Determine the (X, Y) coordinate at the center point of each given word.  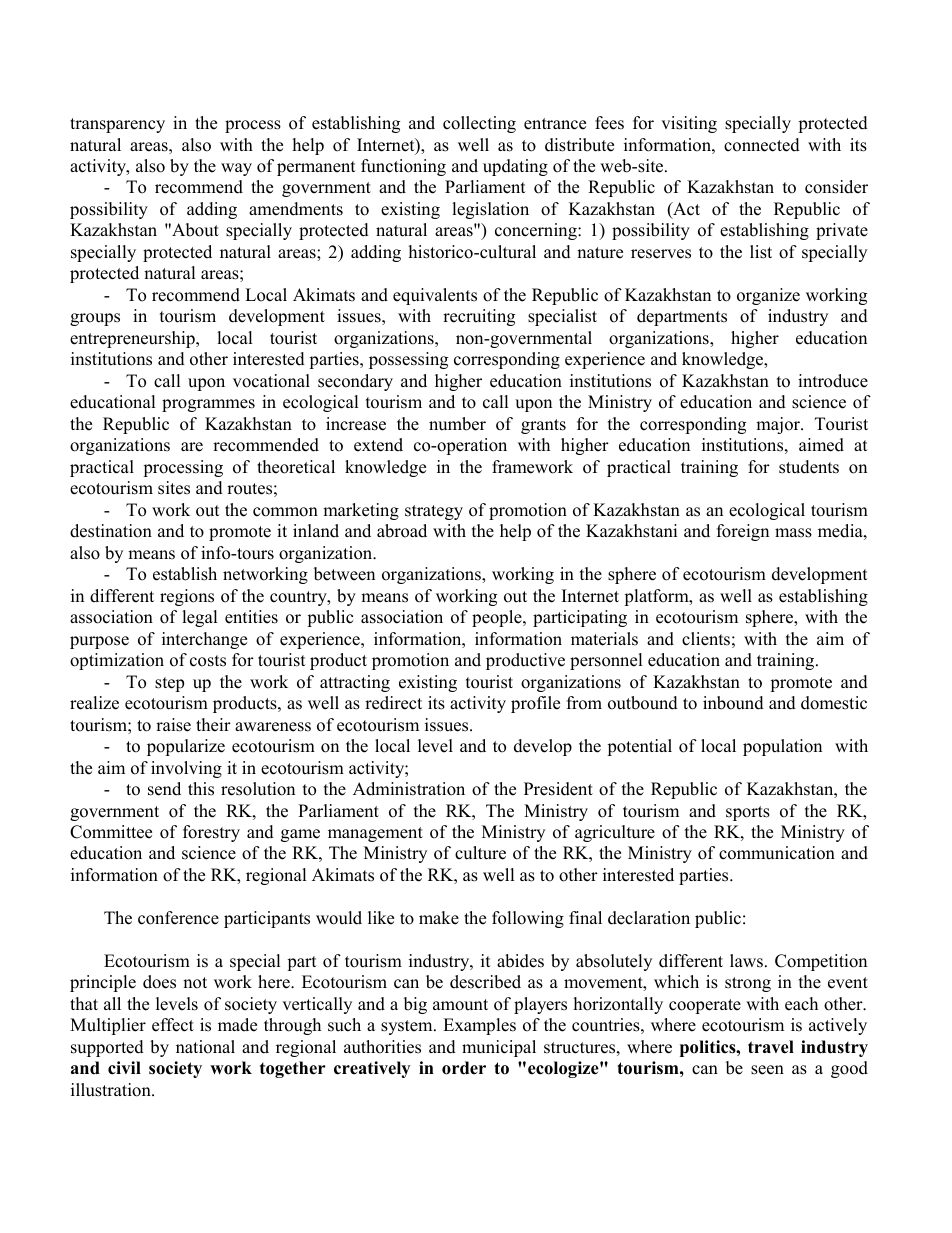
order (464, 1068)
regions (187, 597)
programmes (208, 405)
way (236, 169)
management (375, 834)
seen (767, 1070)
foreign (743, 532)
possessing (408, 360)
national (205, 1047)
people (498, 618)
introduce (833, 381)
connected (762, 145)
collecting (479, 124)
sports (748, 813)
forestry (211, 833)
